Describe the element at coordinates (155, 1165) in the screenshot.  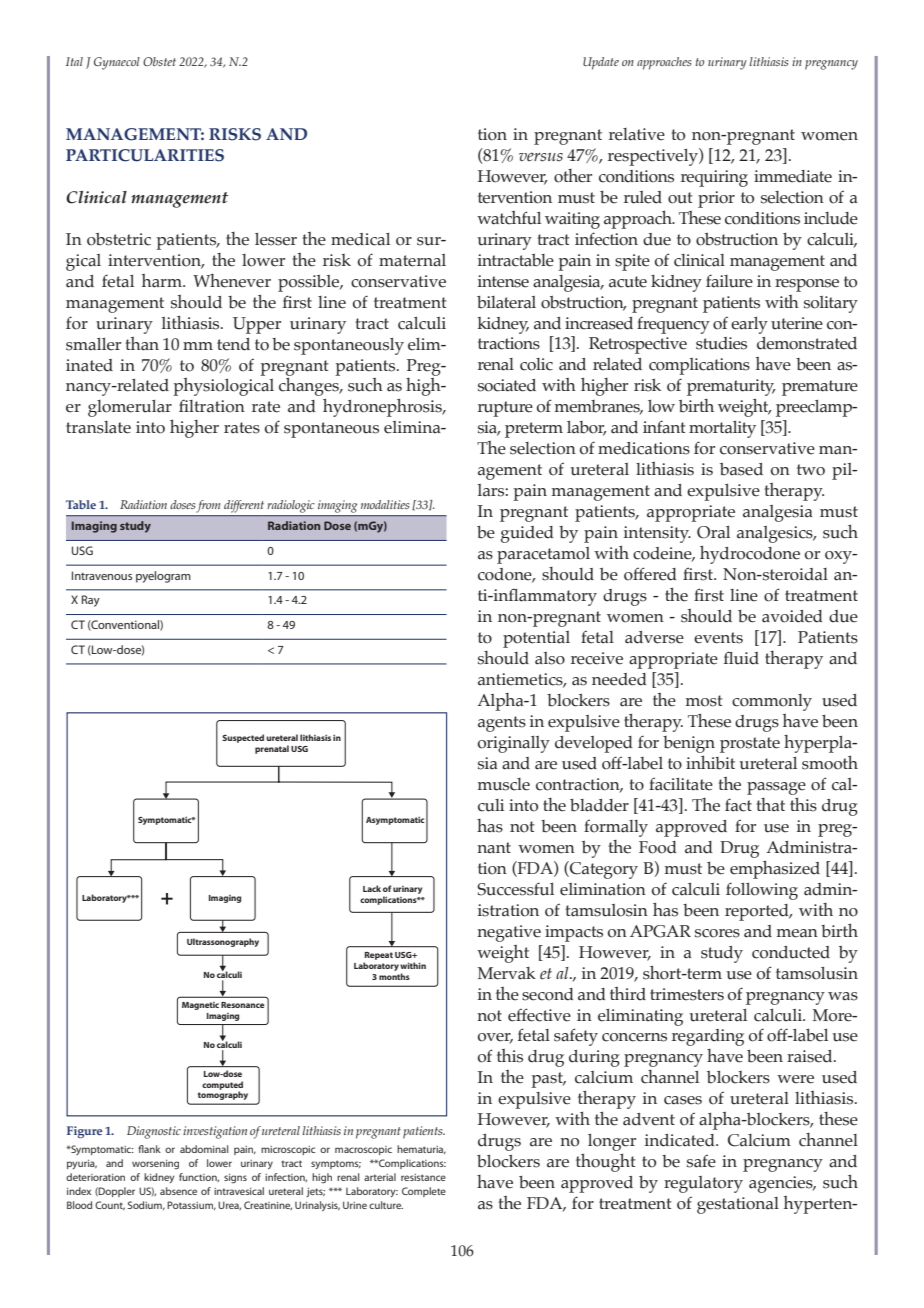
I see `worsening` at that location.
